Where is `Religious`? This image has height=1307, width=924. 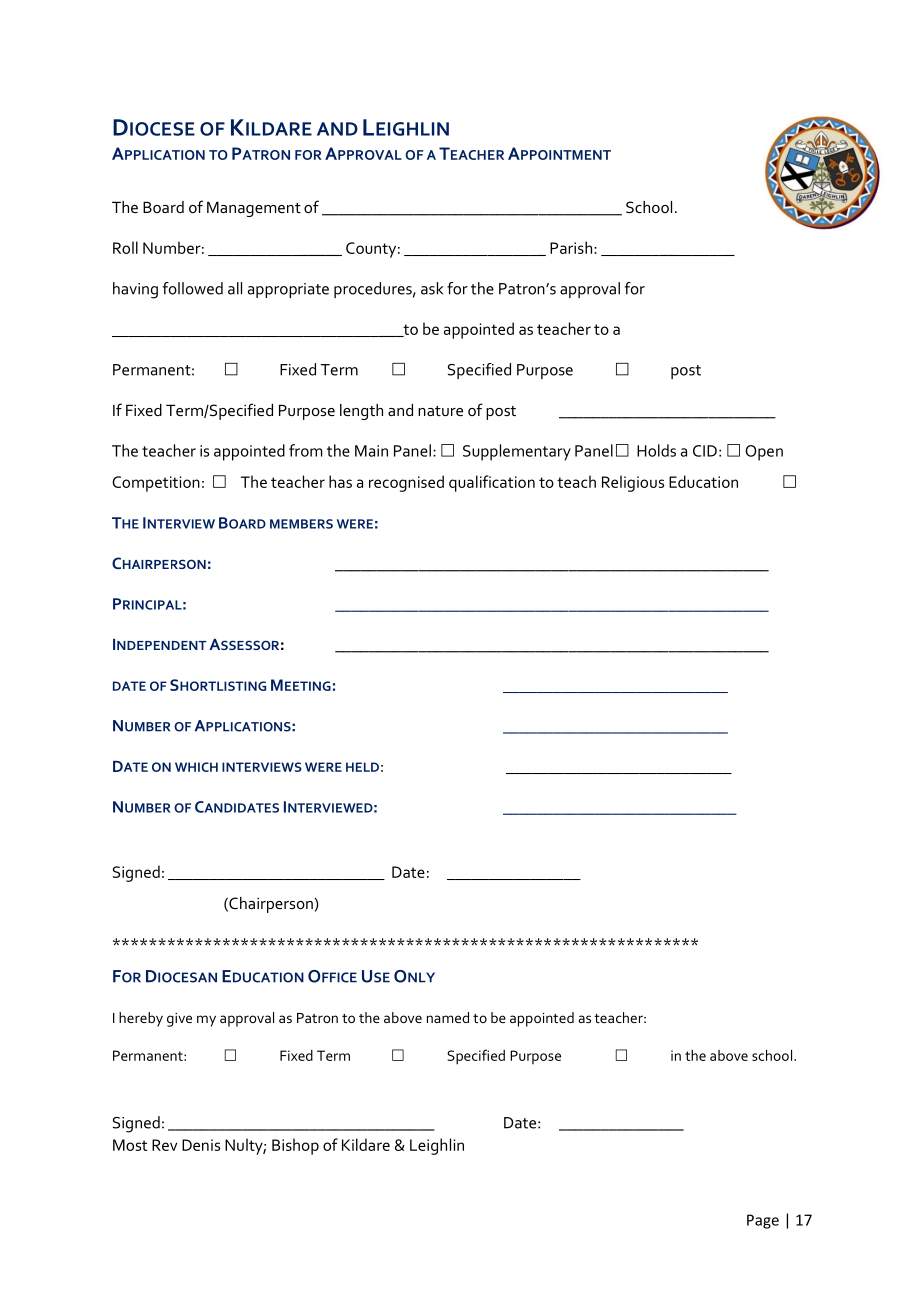 Religious is located at coordinates (633, 483).
